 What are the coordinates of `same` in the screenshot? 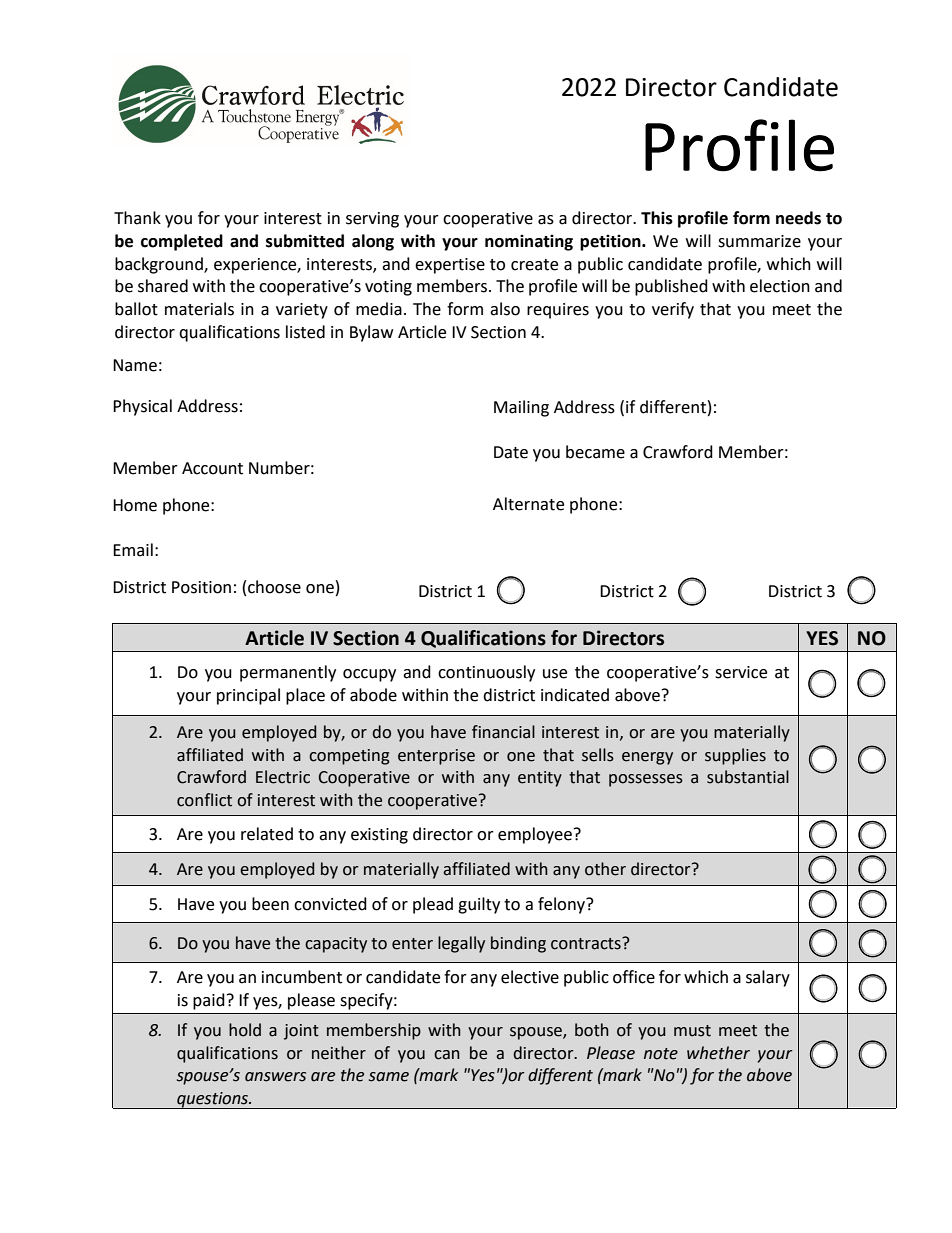 It's located at (389, 1077).
